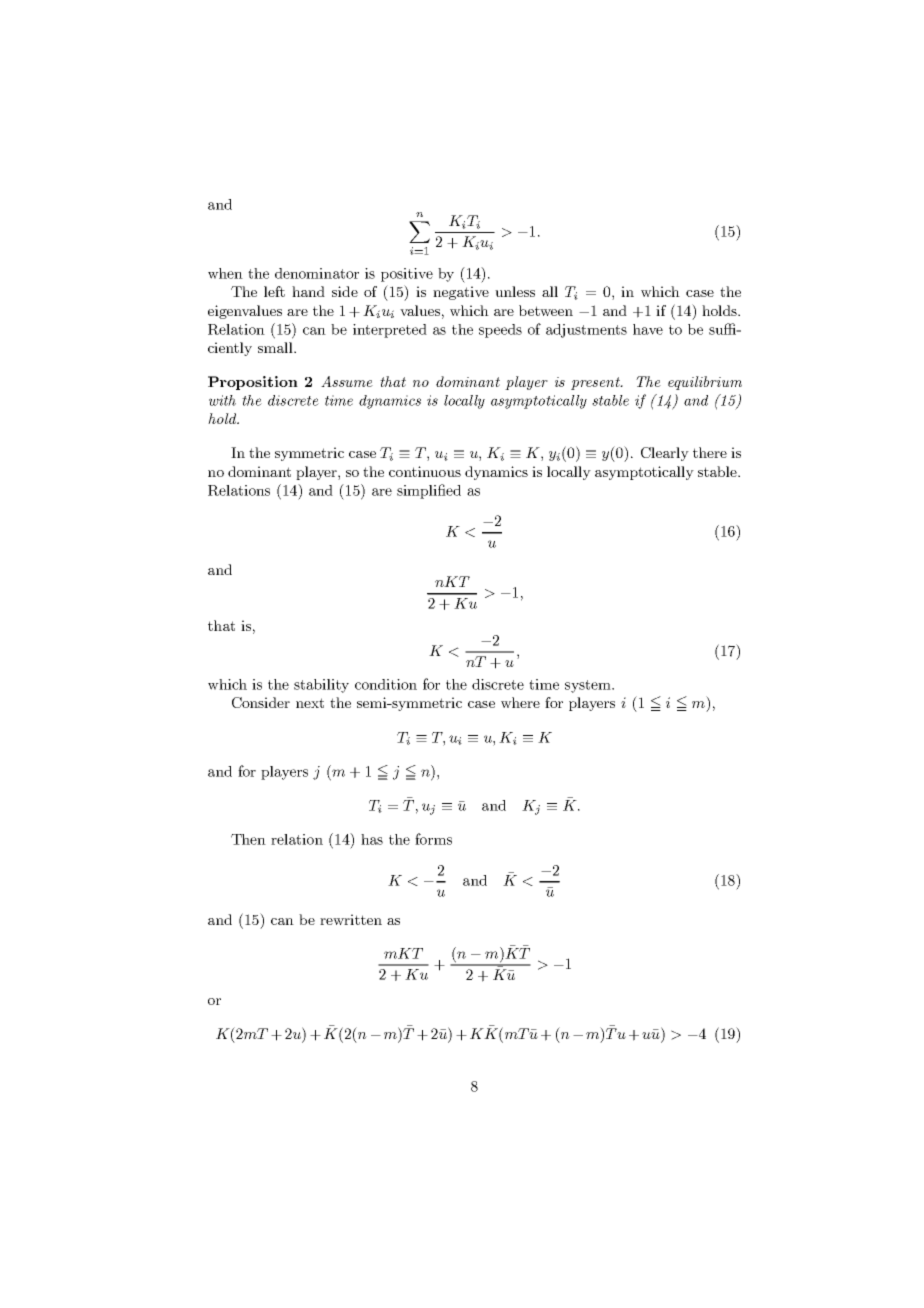 The width and height of the document is (924, 1308). Describe the element at coordinates (648, 329) in the document. I see `have` at that location.
